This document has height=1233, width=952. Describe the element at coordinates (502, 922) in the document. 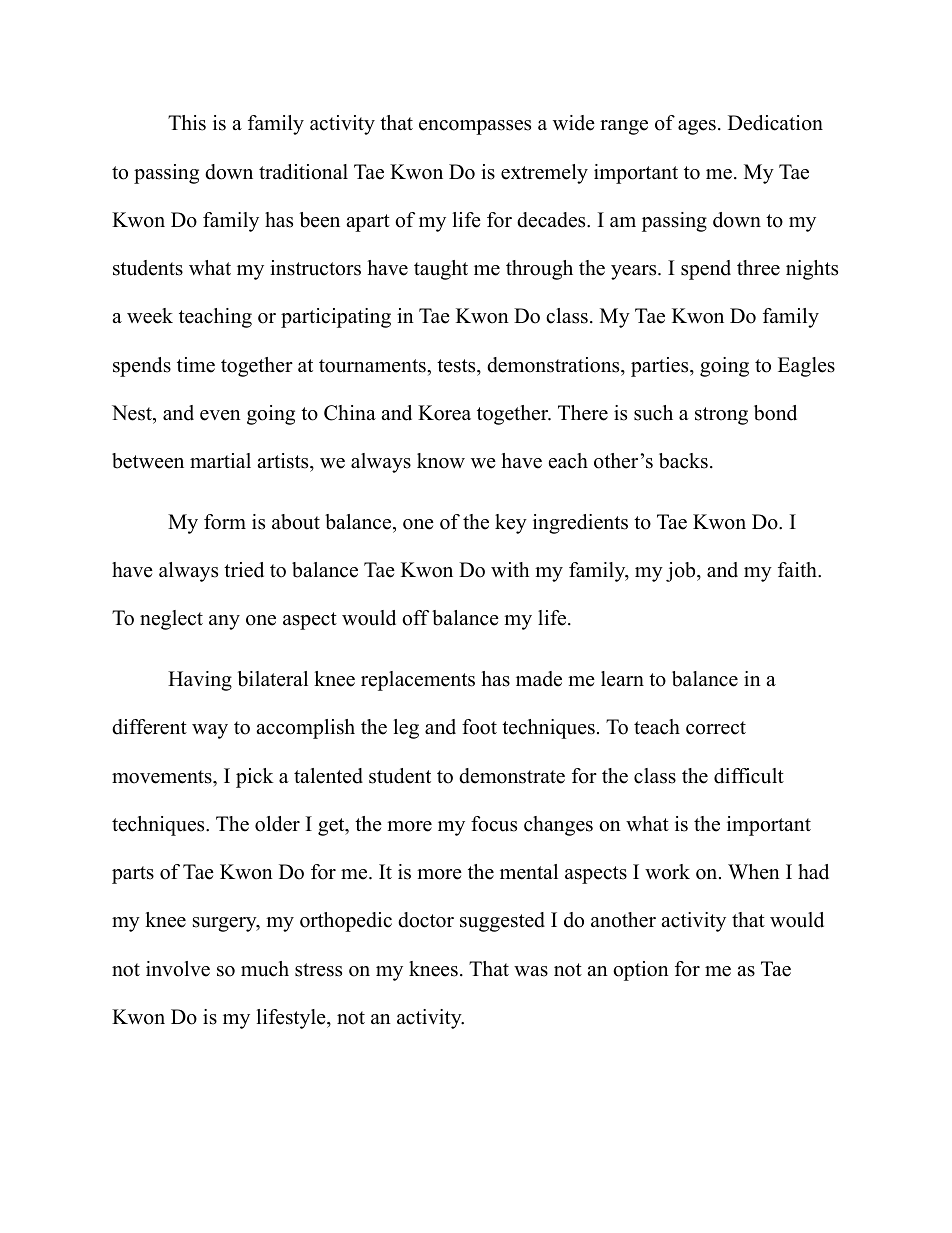

I see `suggested` at that location.
